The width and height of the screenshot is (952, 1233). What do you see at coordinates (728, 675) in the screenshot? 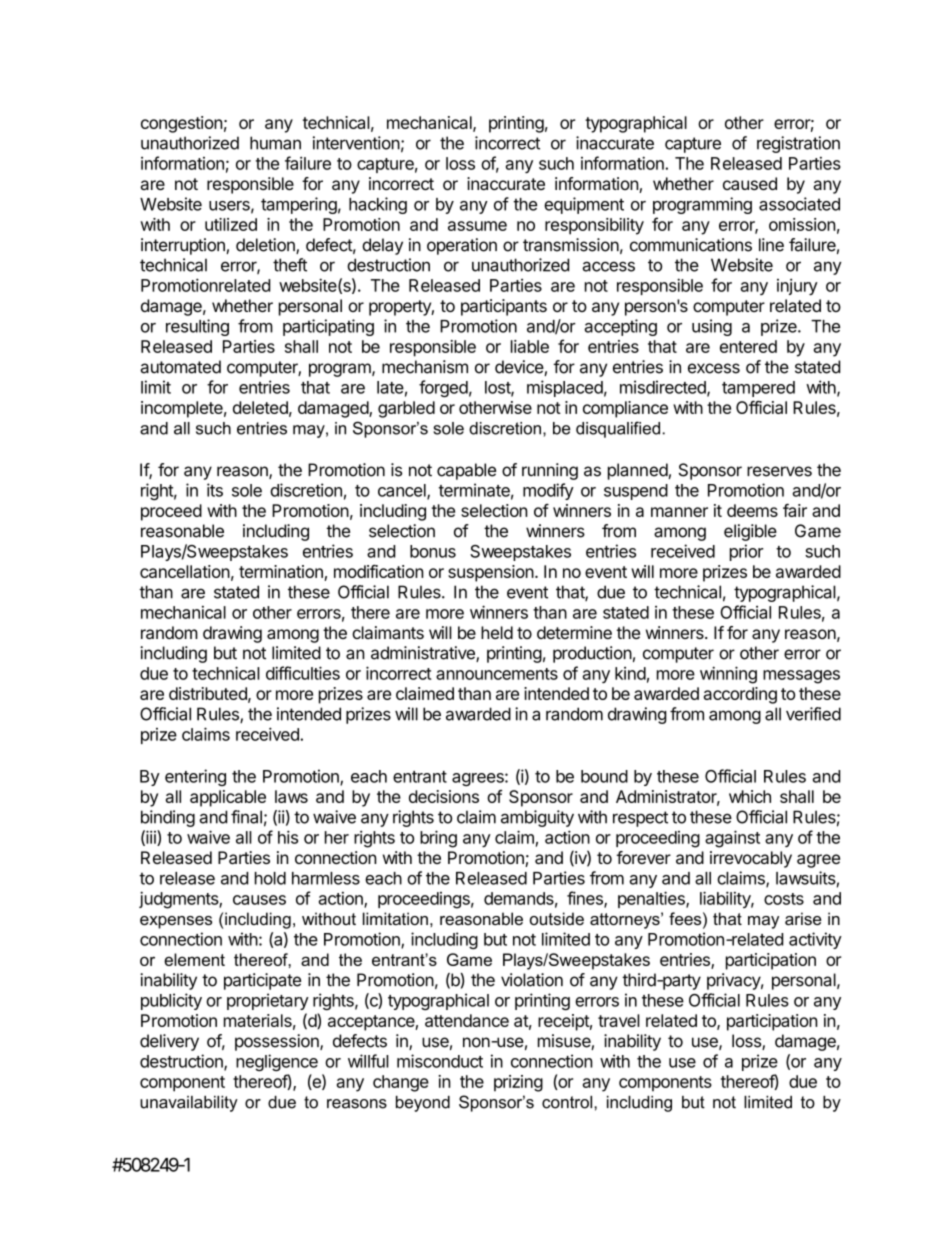
I see `winning` at bounding box center [728, 675].
